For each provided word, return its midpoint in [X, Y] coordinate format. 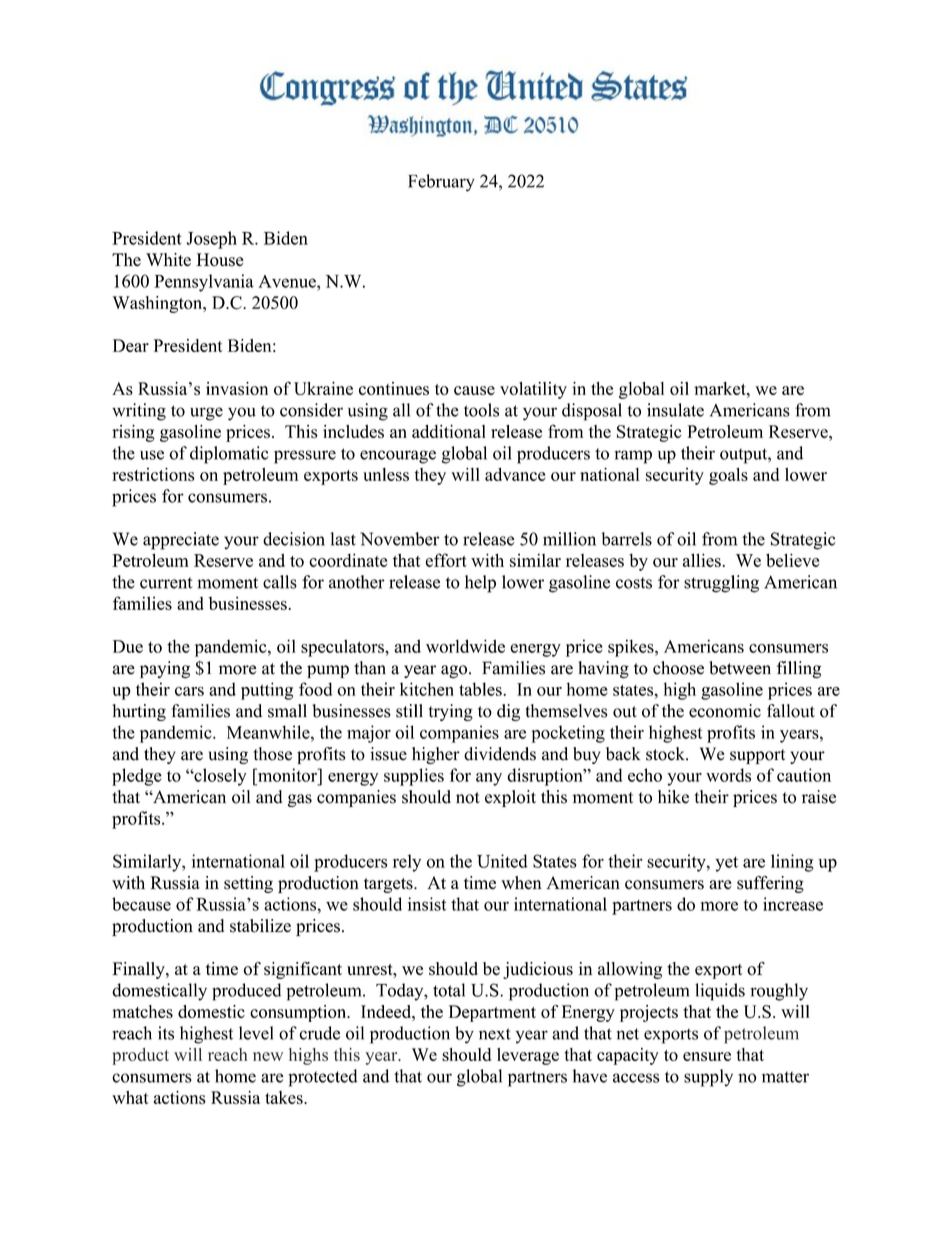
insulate [675, 410]
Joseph [211, 240]
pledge [137, 777]
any [489, 779]
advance [515, 474]
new [268, 1056]
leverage [528, 1056]
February [441, 183]
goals [728, 476]
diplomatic [229, 455]
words [728, 775]
